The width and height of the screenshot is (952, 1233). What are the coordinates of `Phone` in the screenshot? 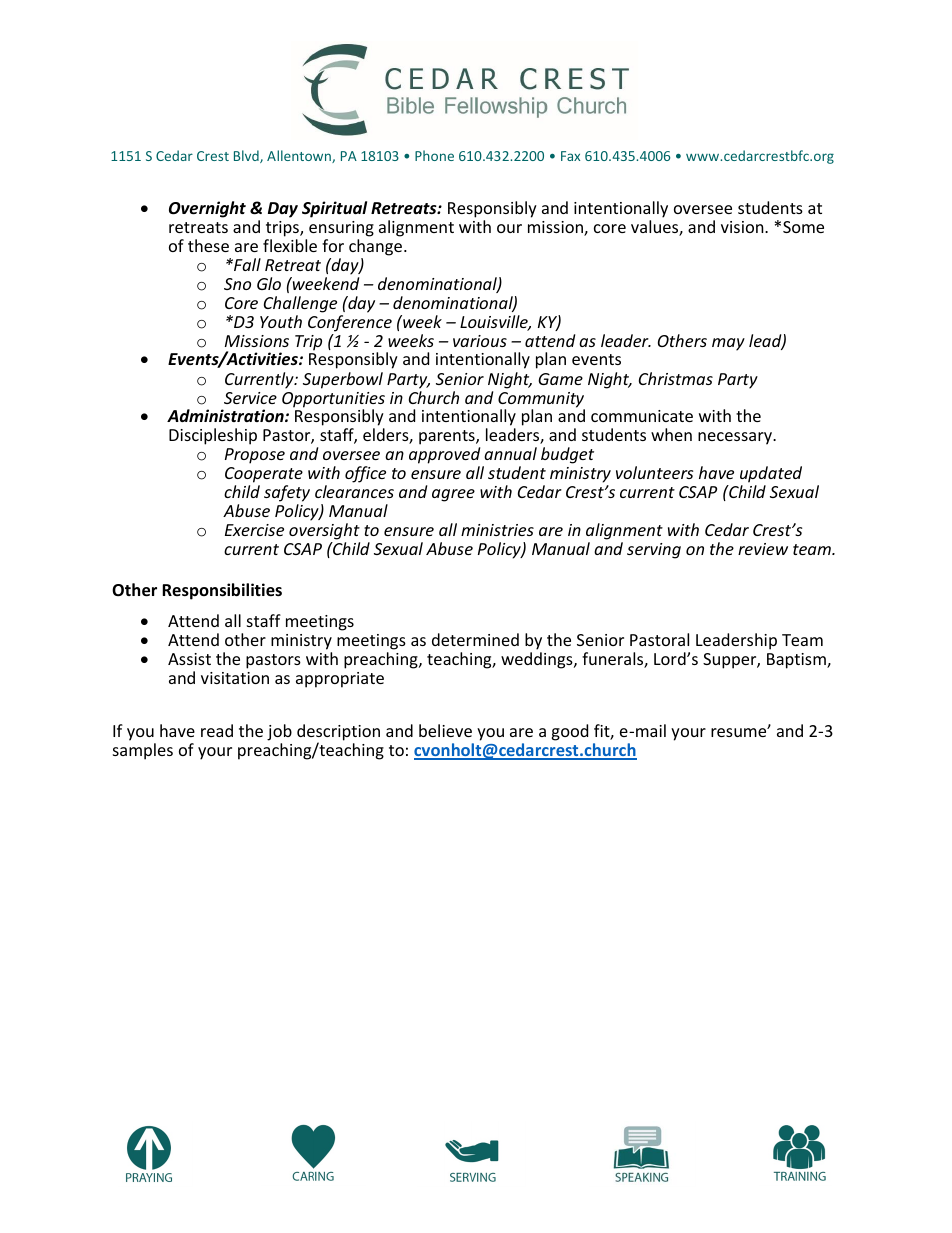 It's located at (434, 155).
